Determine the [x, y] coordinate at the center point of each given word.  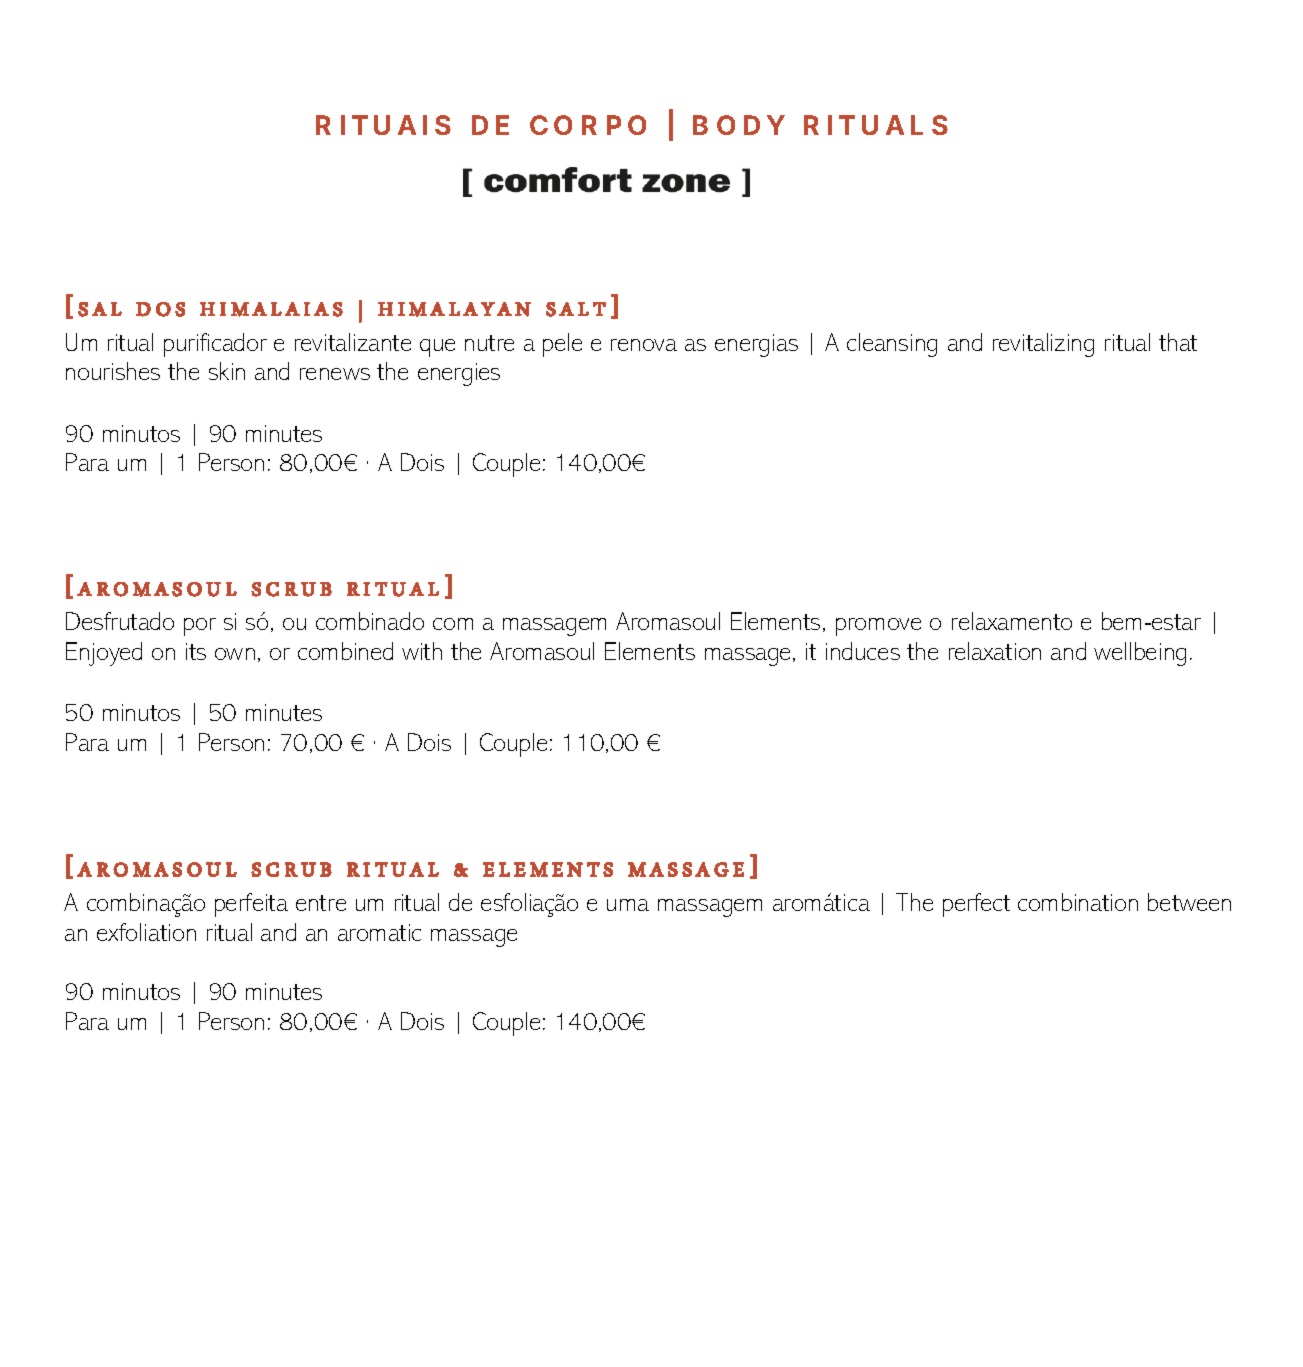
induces [863, 651]
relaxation [995, 651]
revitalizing [1043, 345]
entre [321, 903]
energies [459, 374]
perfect [976, 905]
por [200, 627]
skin [227, 371]
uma [628, 905]
